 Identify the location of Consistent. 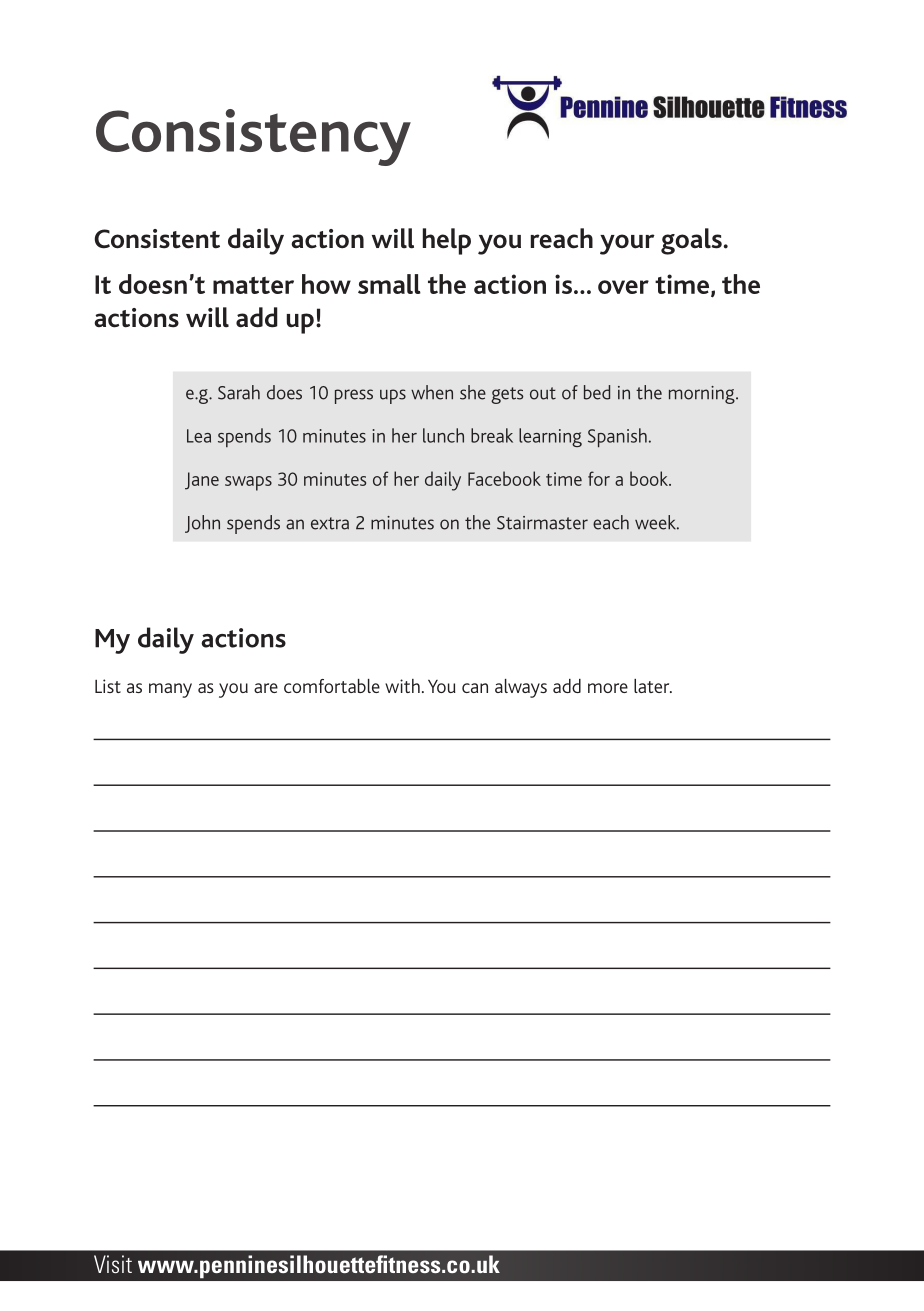
(157, 239).
